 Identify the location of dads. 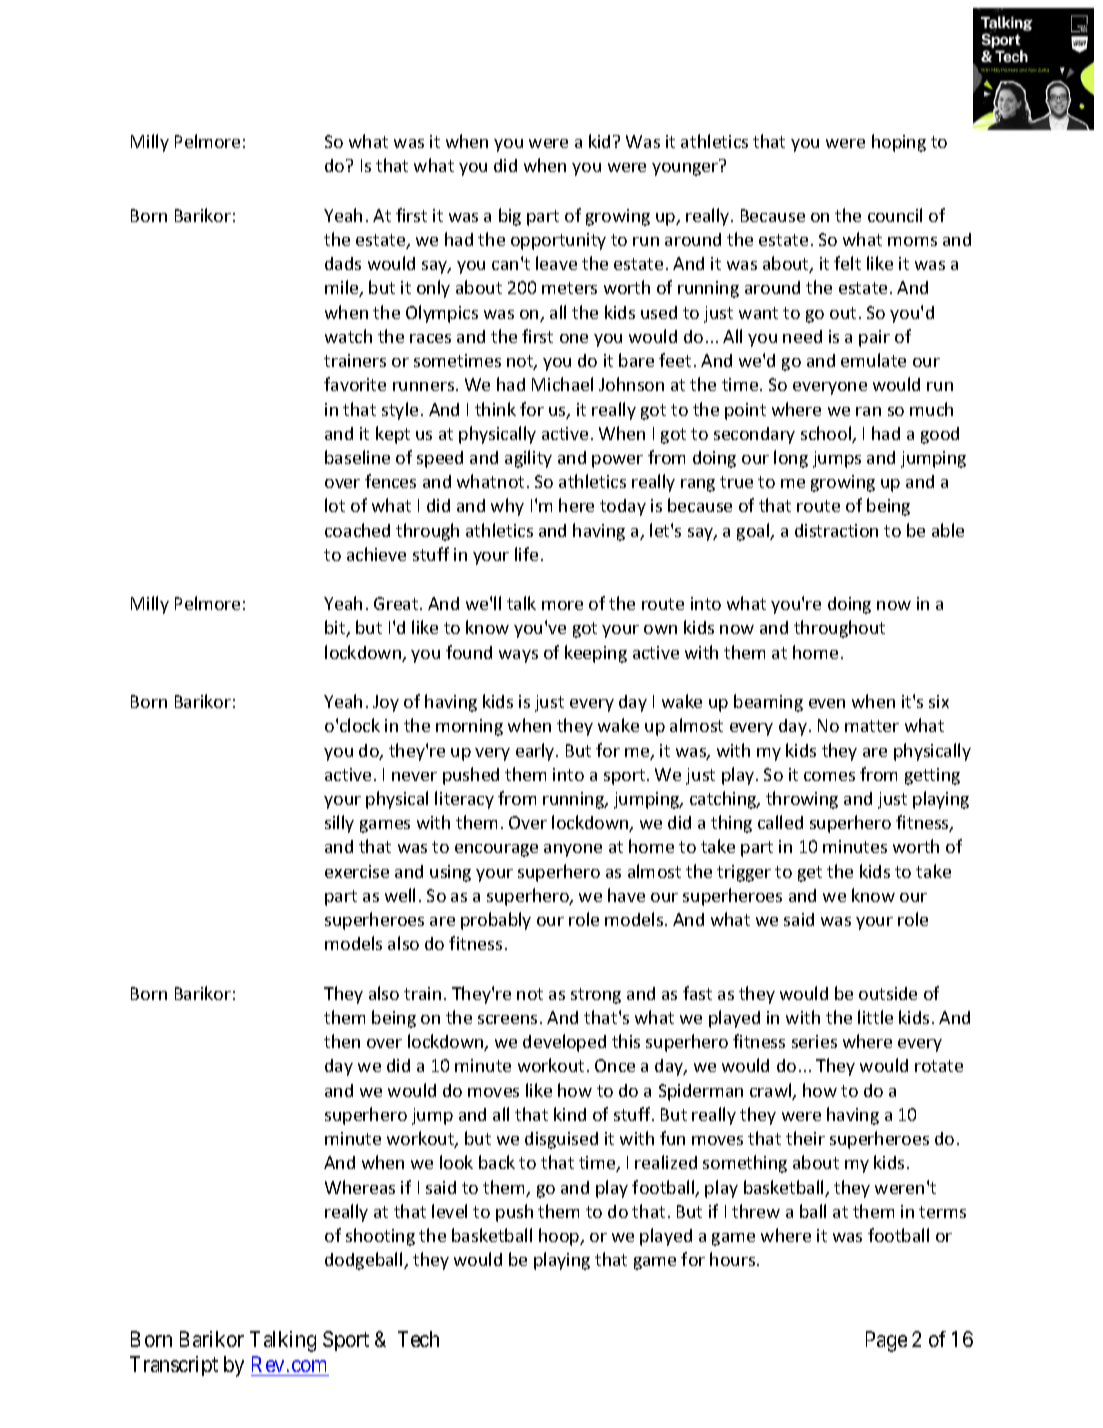
(343, 263).
